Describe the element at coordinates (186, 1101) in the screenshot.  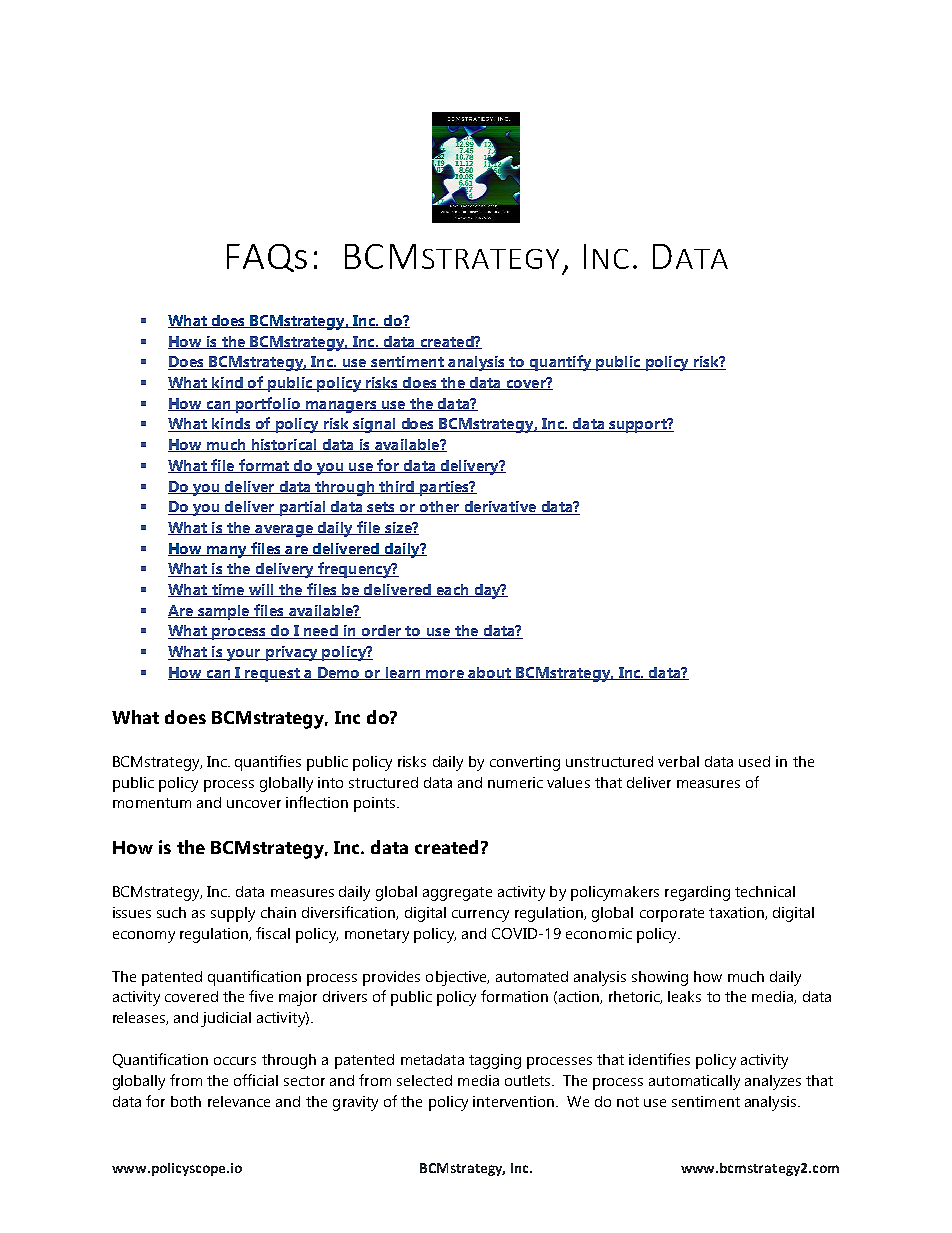
I see `both` at that location.
